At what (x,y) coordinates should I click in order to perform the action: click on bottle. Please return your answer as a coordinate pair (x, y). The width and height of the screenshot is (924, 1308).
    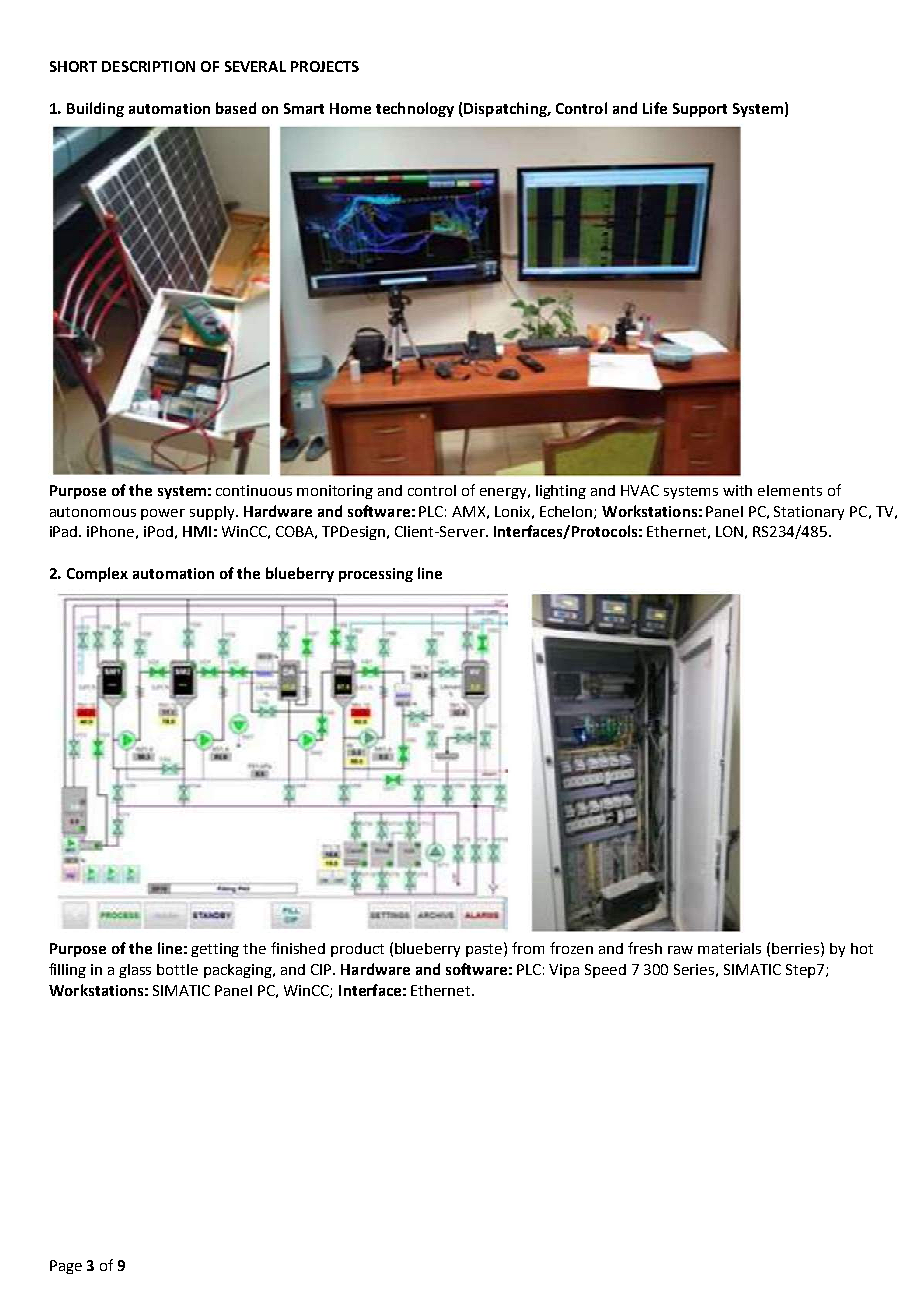
    Looking at the image, I should click on (177, 969).
